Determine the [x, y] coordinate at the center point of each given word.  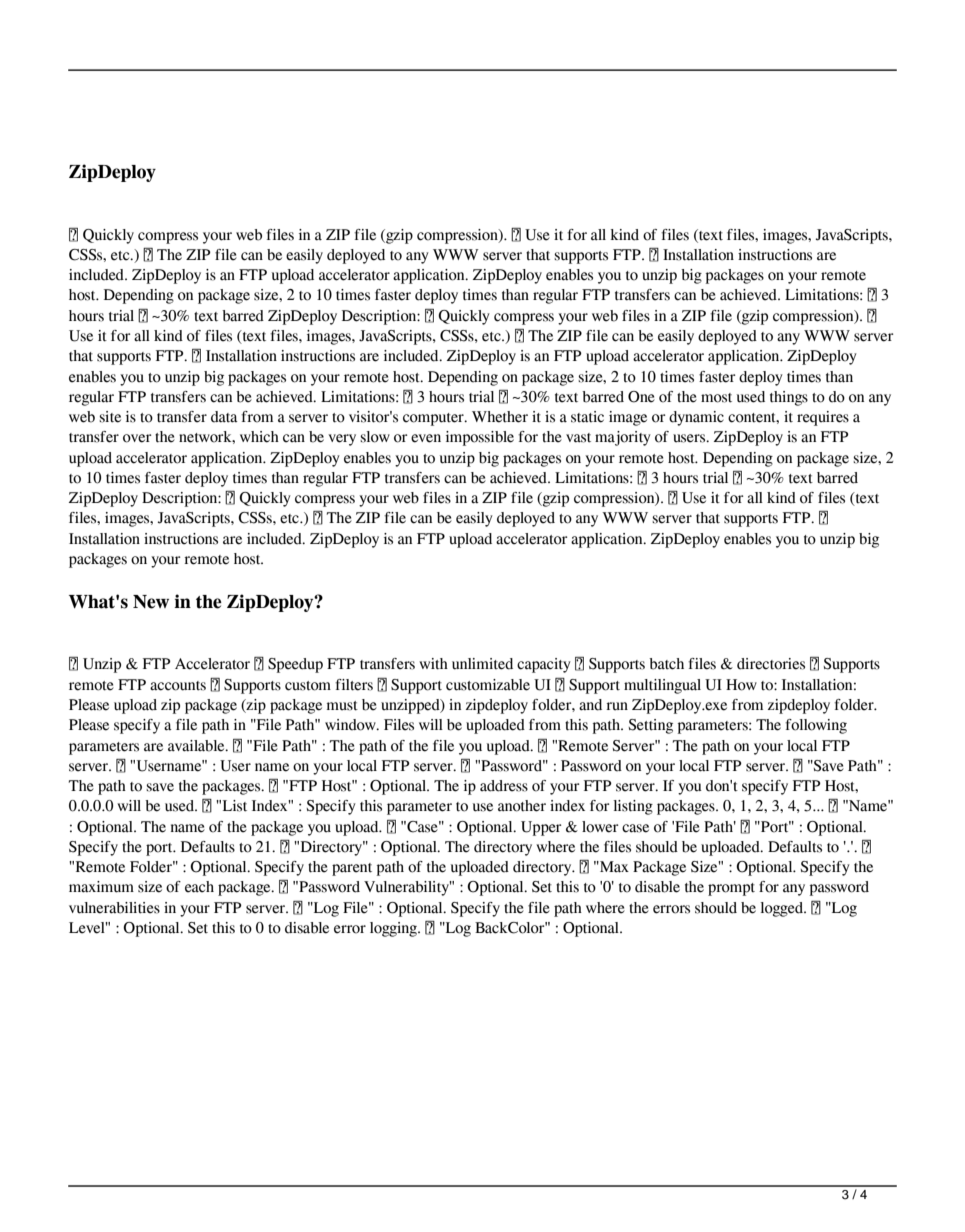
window [351, 725]
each [199, 887]
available [197, 746]
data [224, 417]
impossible [480, 438]
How [741, 685]
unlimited [482, 664]
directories [771, 664]
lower [600, 827]
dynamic [696, 418]
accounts [178, 686]
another [522, 806]
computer [434, 419]
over [137, 438]
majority [623, 438]
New [151, 602]
